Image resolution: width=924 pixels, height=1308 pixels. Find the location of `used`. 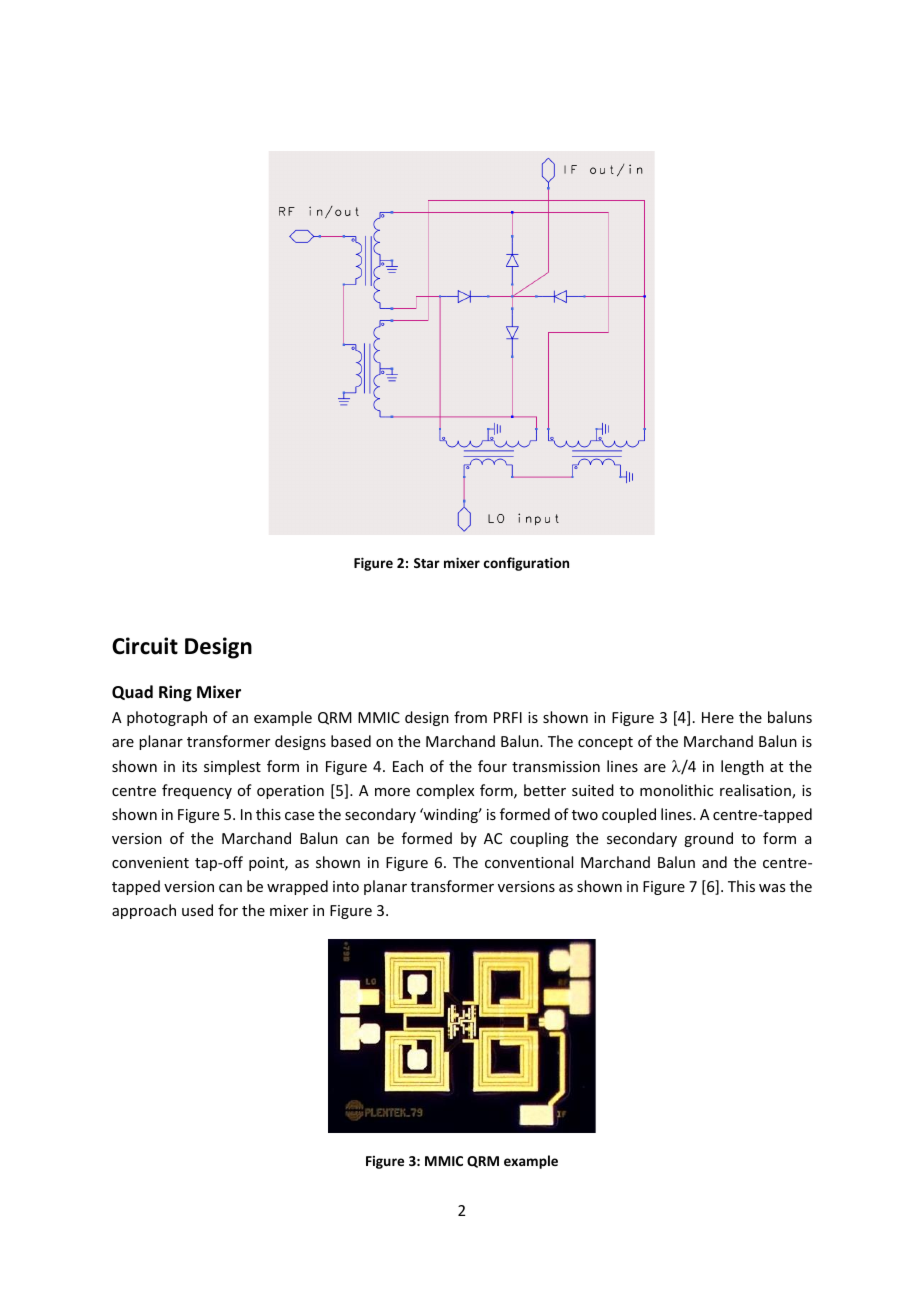

used is located at coordinates (197, 910).
